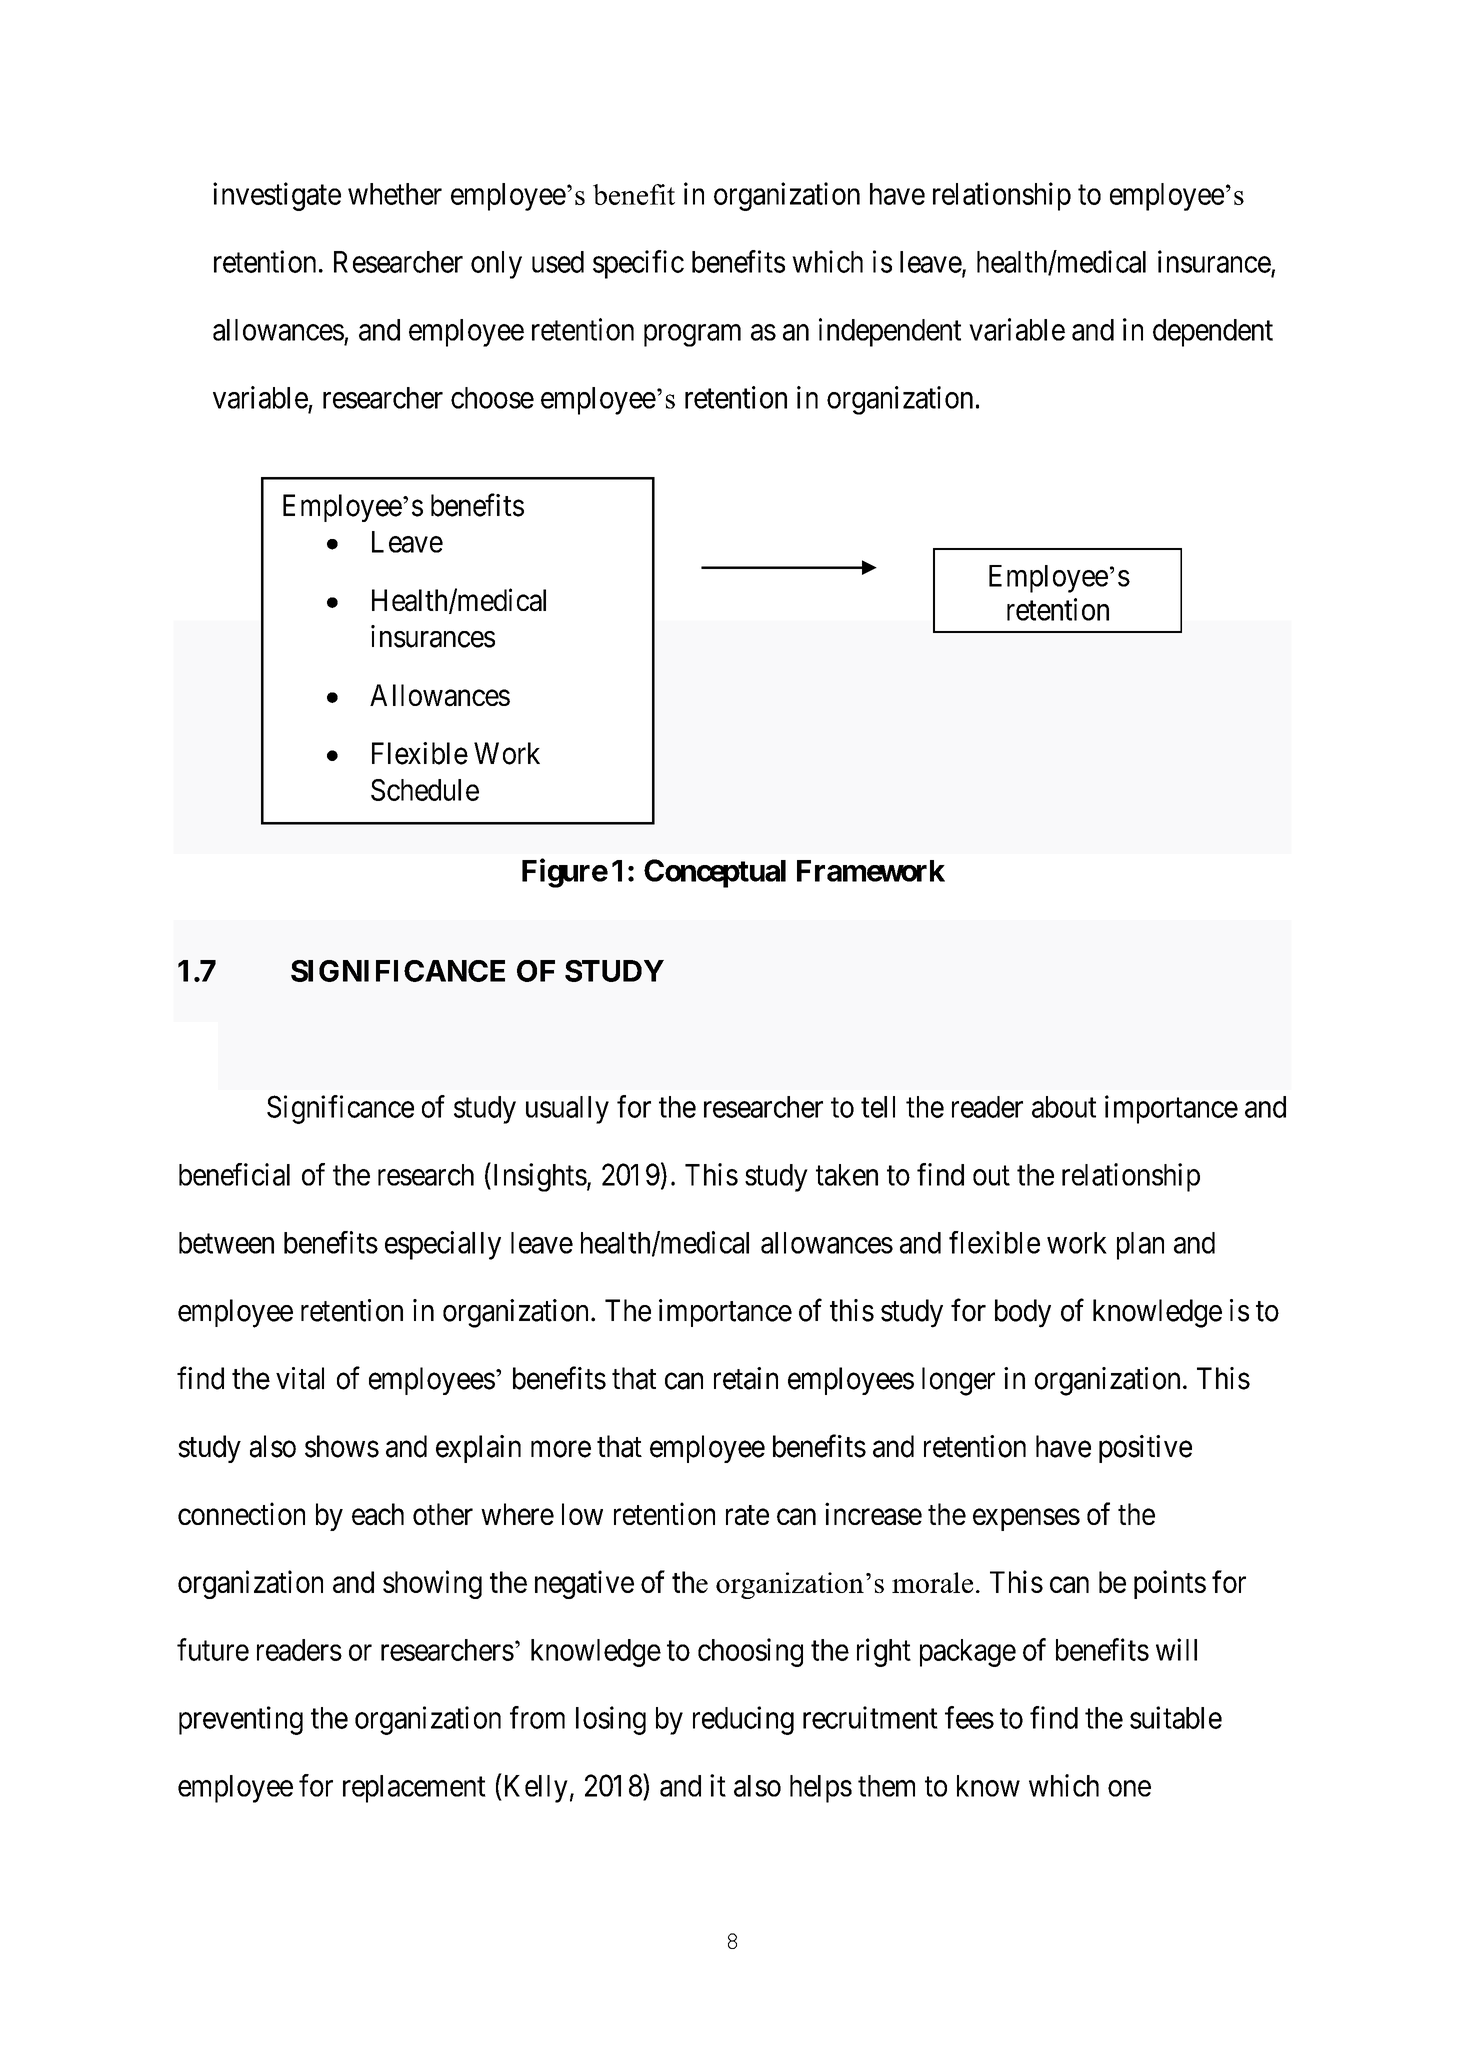 This screenshot has width=1465, height=2071. Describe the element at coordinates (277, 196) in the screenshot. I see `investigate` at that location.
